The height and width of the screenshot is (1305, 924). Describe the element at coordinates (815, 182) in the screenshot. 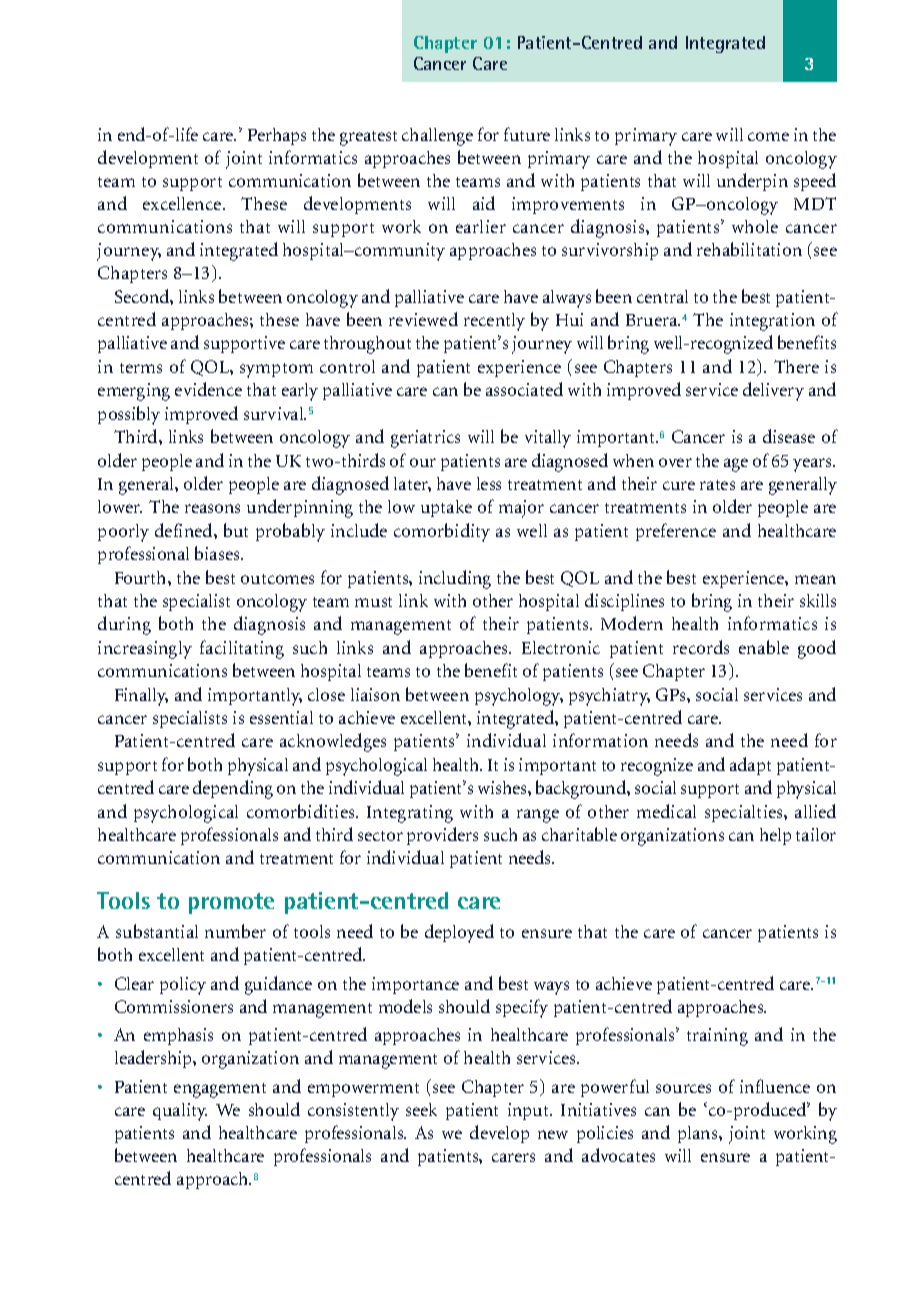

I see `speed` at that location.
